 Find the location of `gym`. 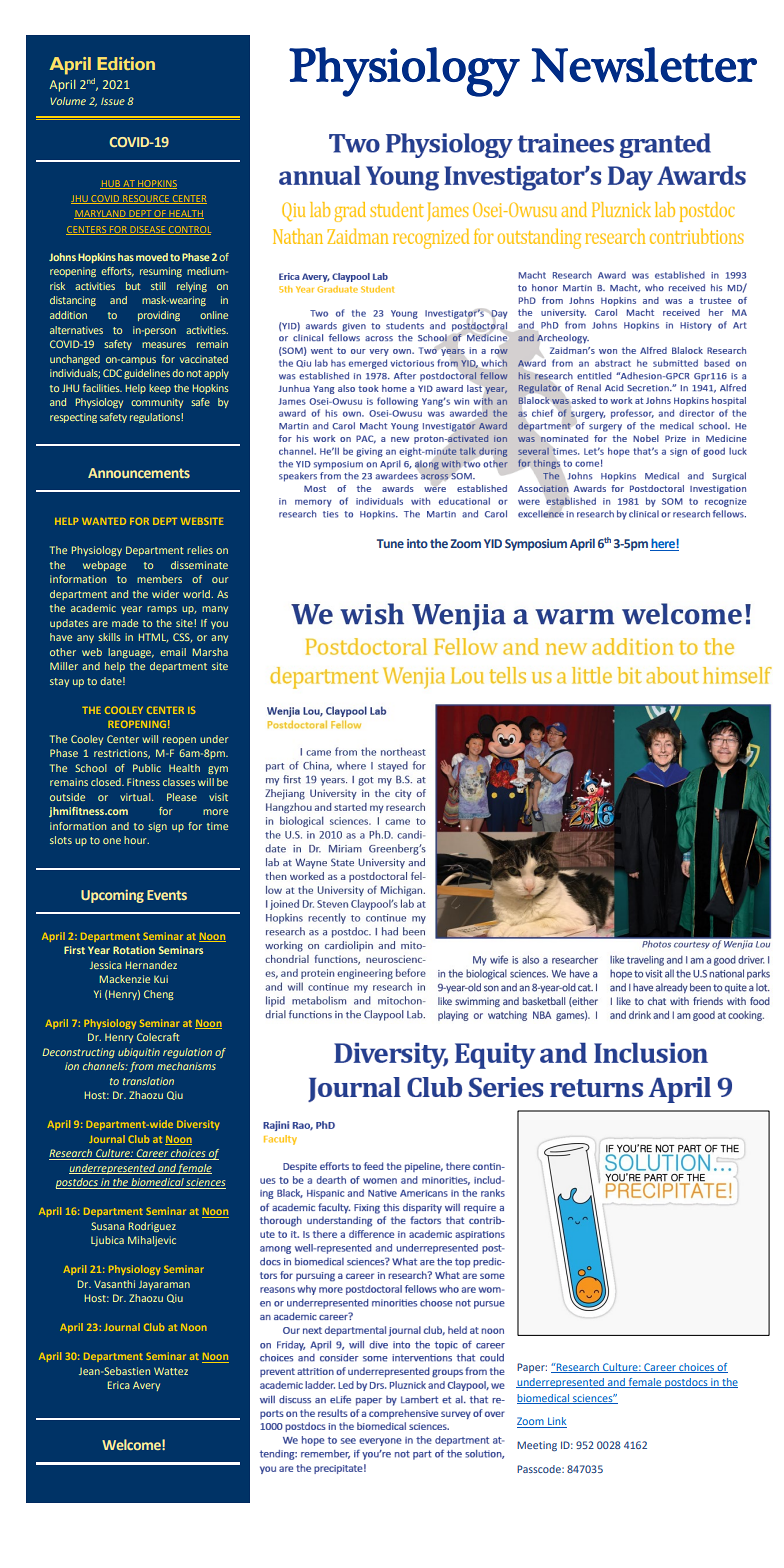

gym is located at coordinates (218, 770).
